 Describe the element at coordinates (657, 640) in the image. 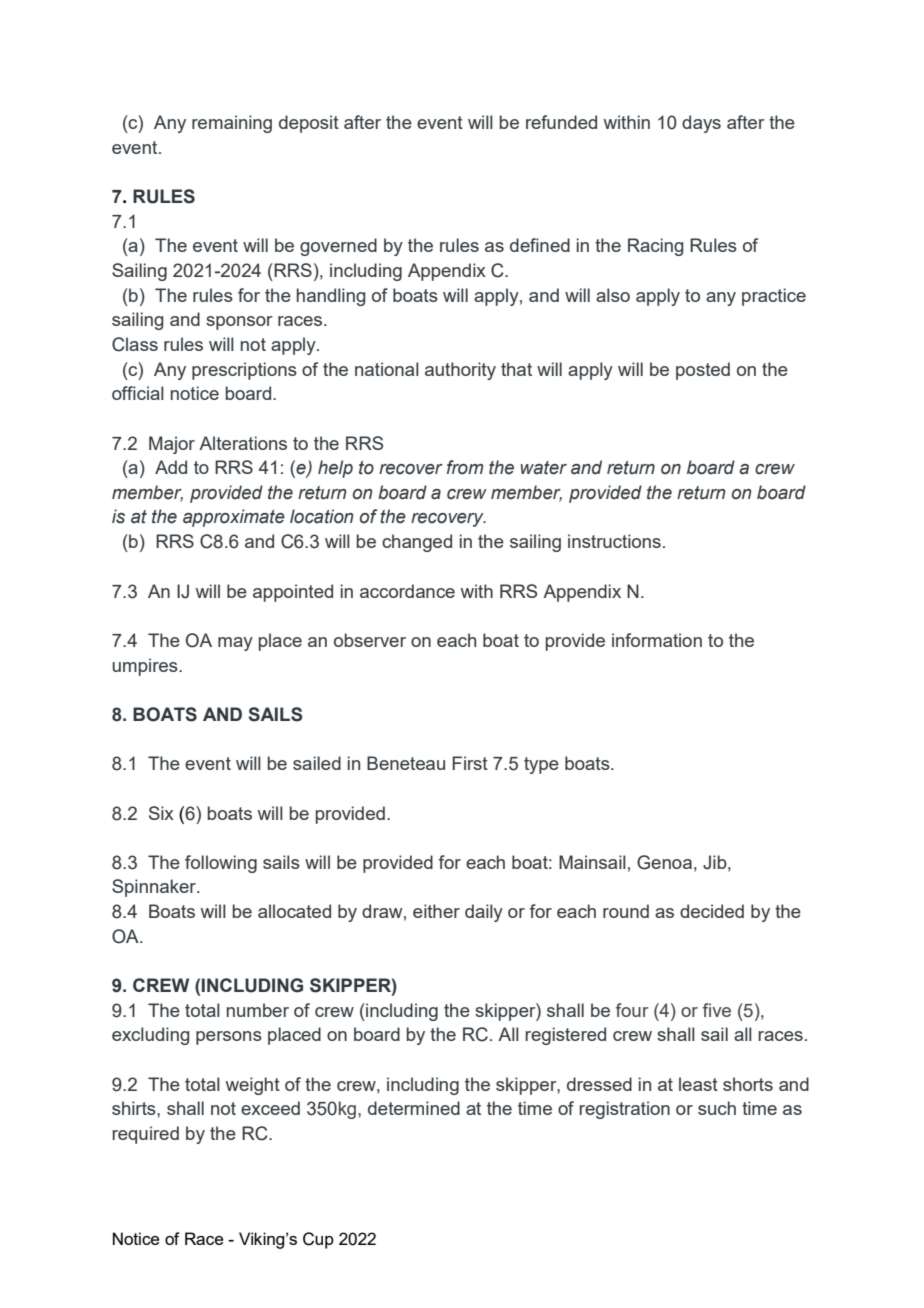

I see `information` at that location.
